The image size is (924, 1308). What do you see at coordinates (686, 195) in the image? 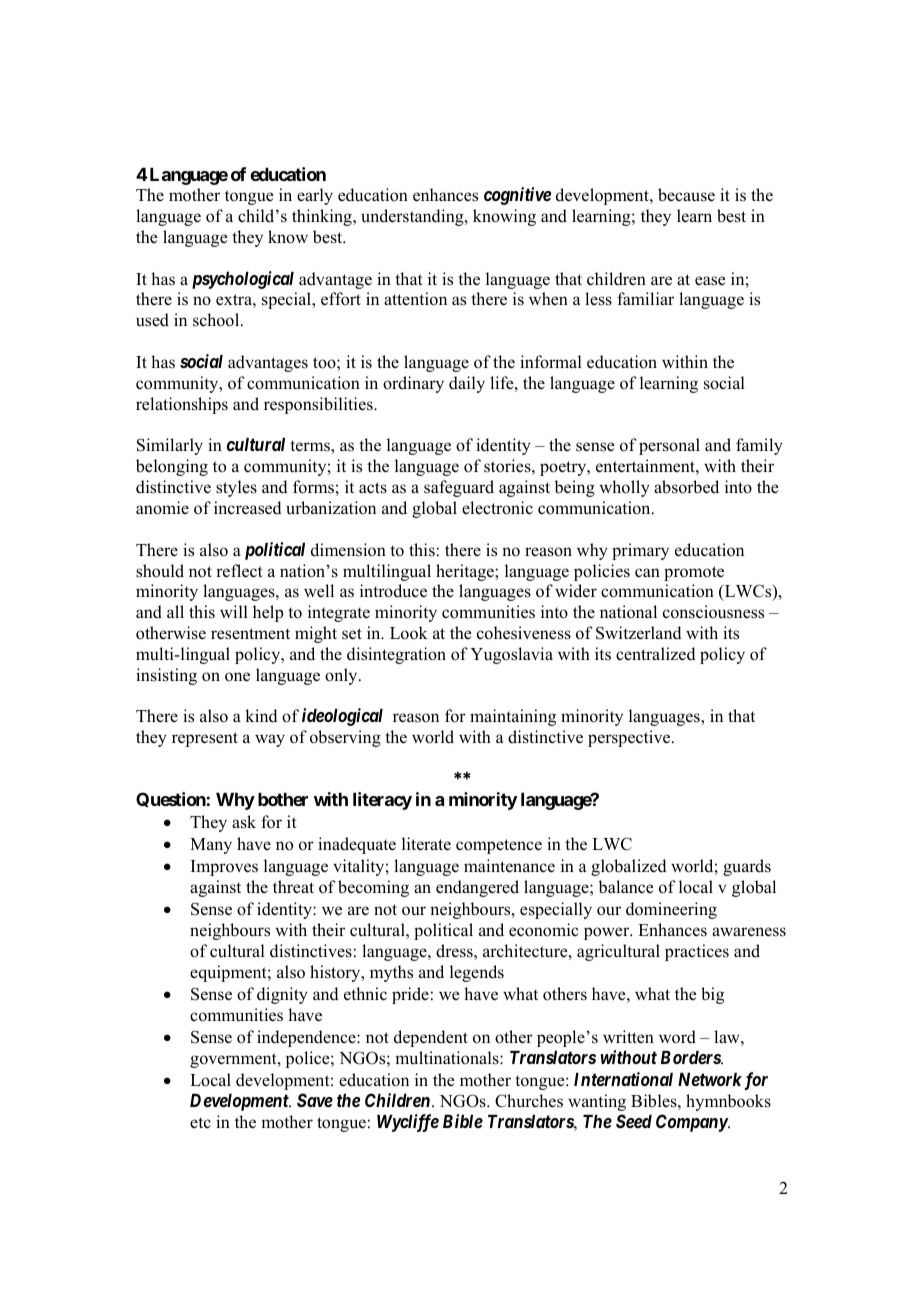
I see `because` at bounding box center [686, 195].
